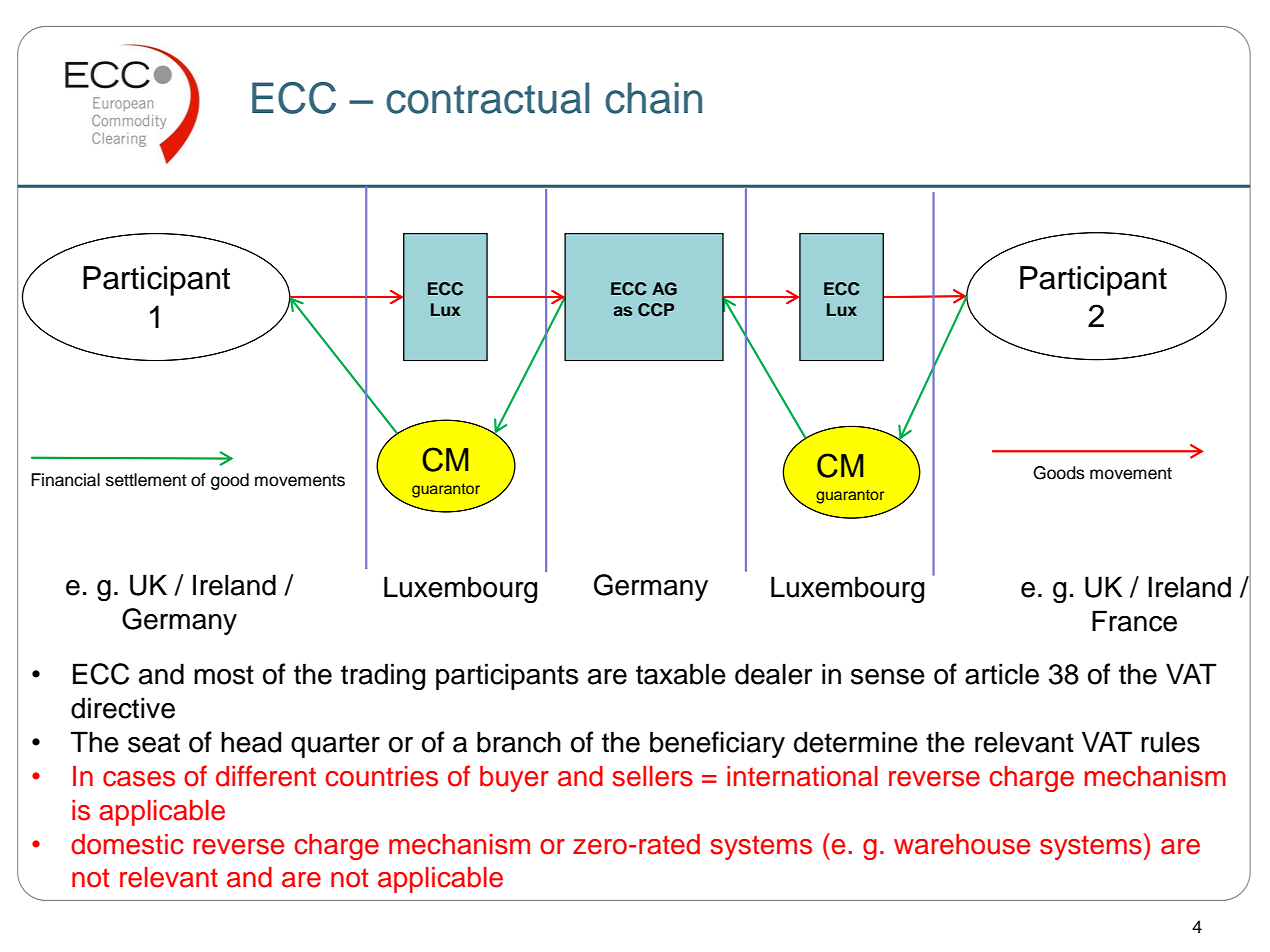 Image resolution: width=1270 pixels, height=952 pixels. What do you see at coordinates (65, 480) in the page?
I see `Financial` at bounding box center [65, 480].
